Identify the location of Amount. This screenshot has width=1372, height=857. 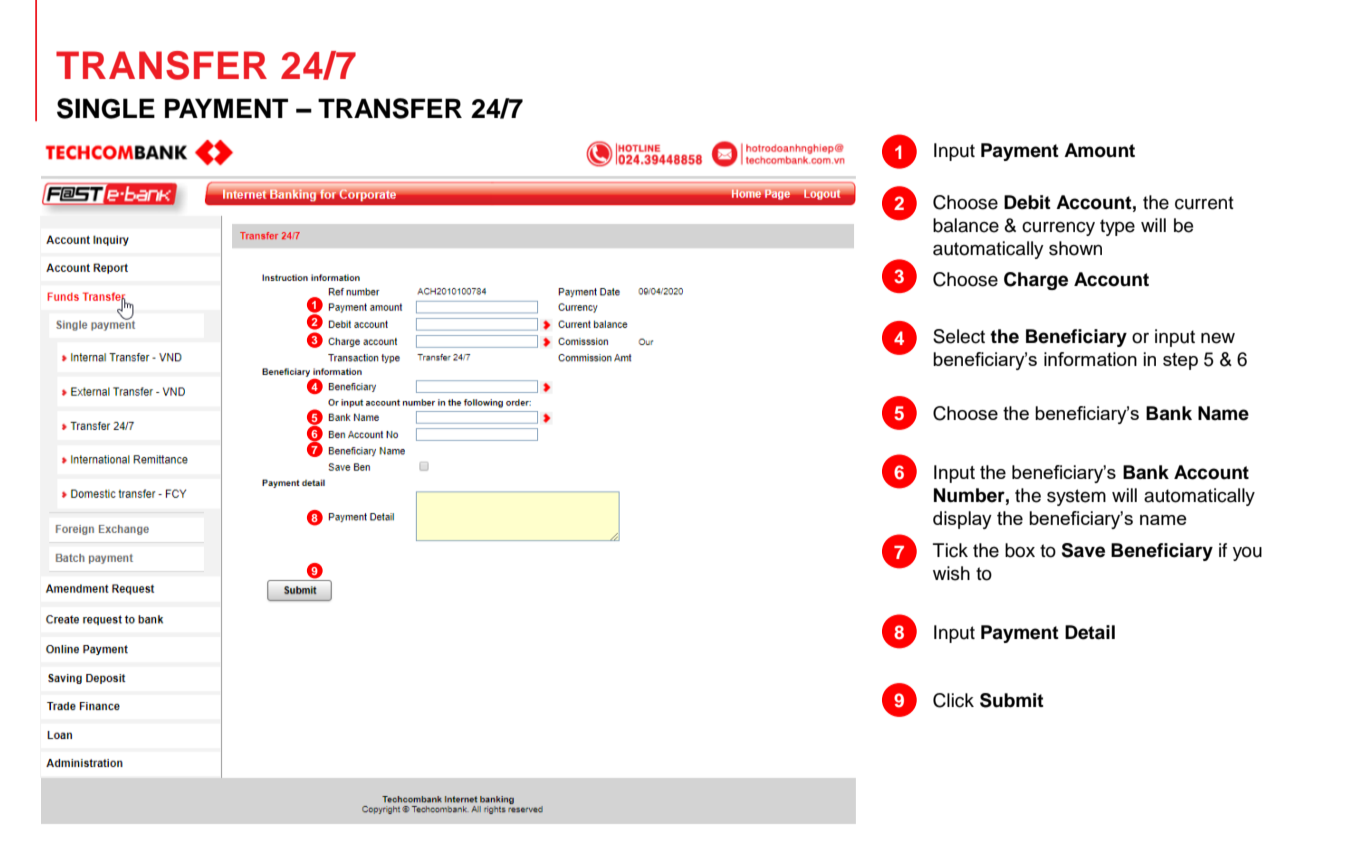
(1099, 150).
